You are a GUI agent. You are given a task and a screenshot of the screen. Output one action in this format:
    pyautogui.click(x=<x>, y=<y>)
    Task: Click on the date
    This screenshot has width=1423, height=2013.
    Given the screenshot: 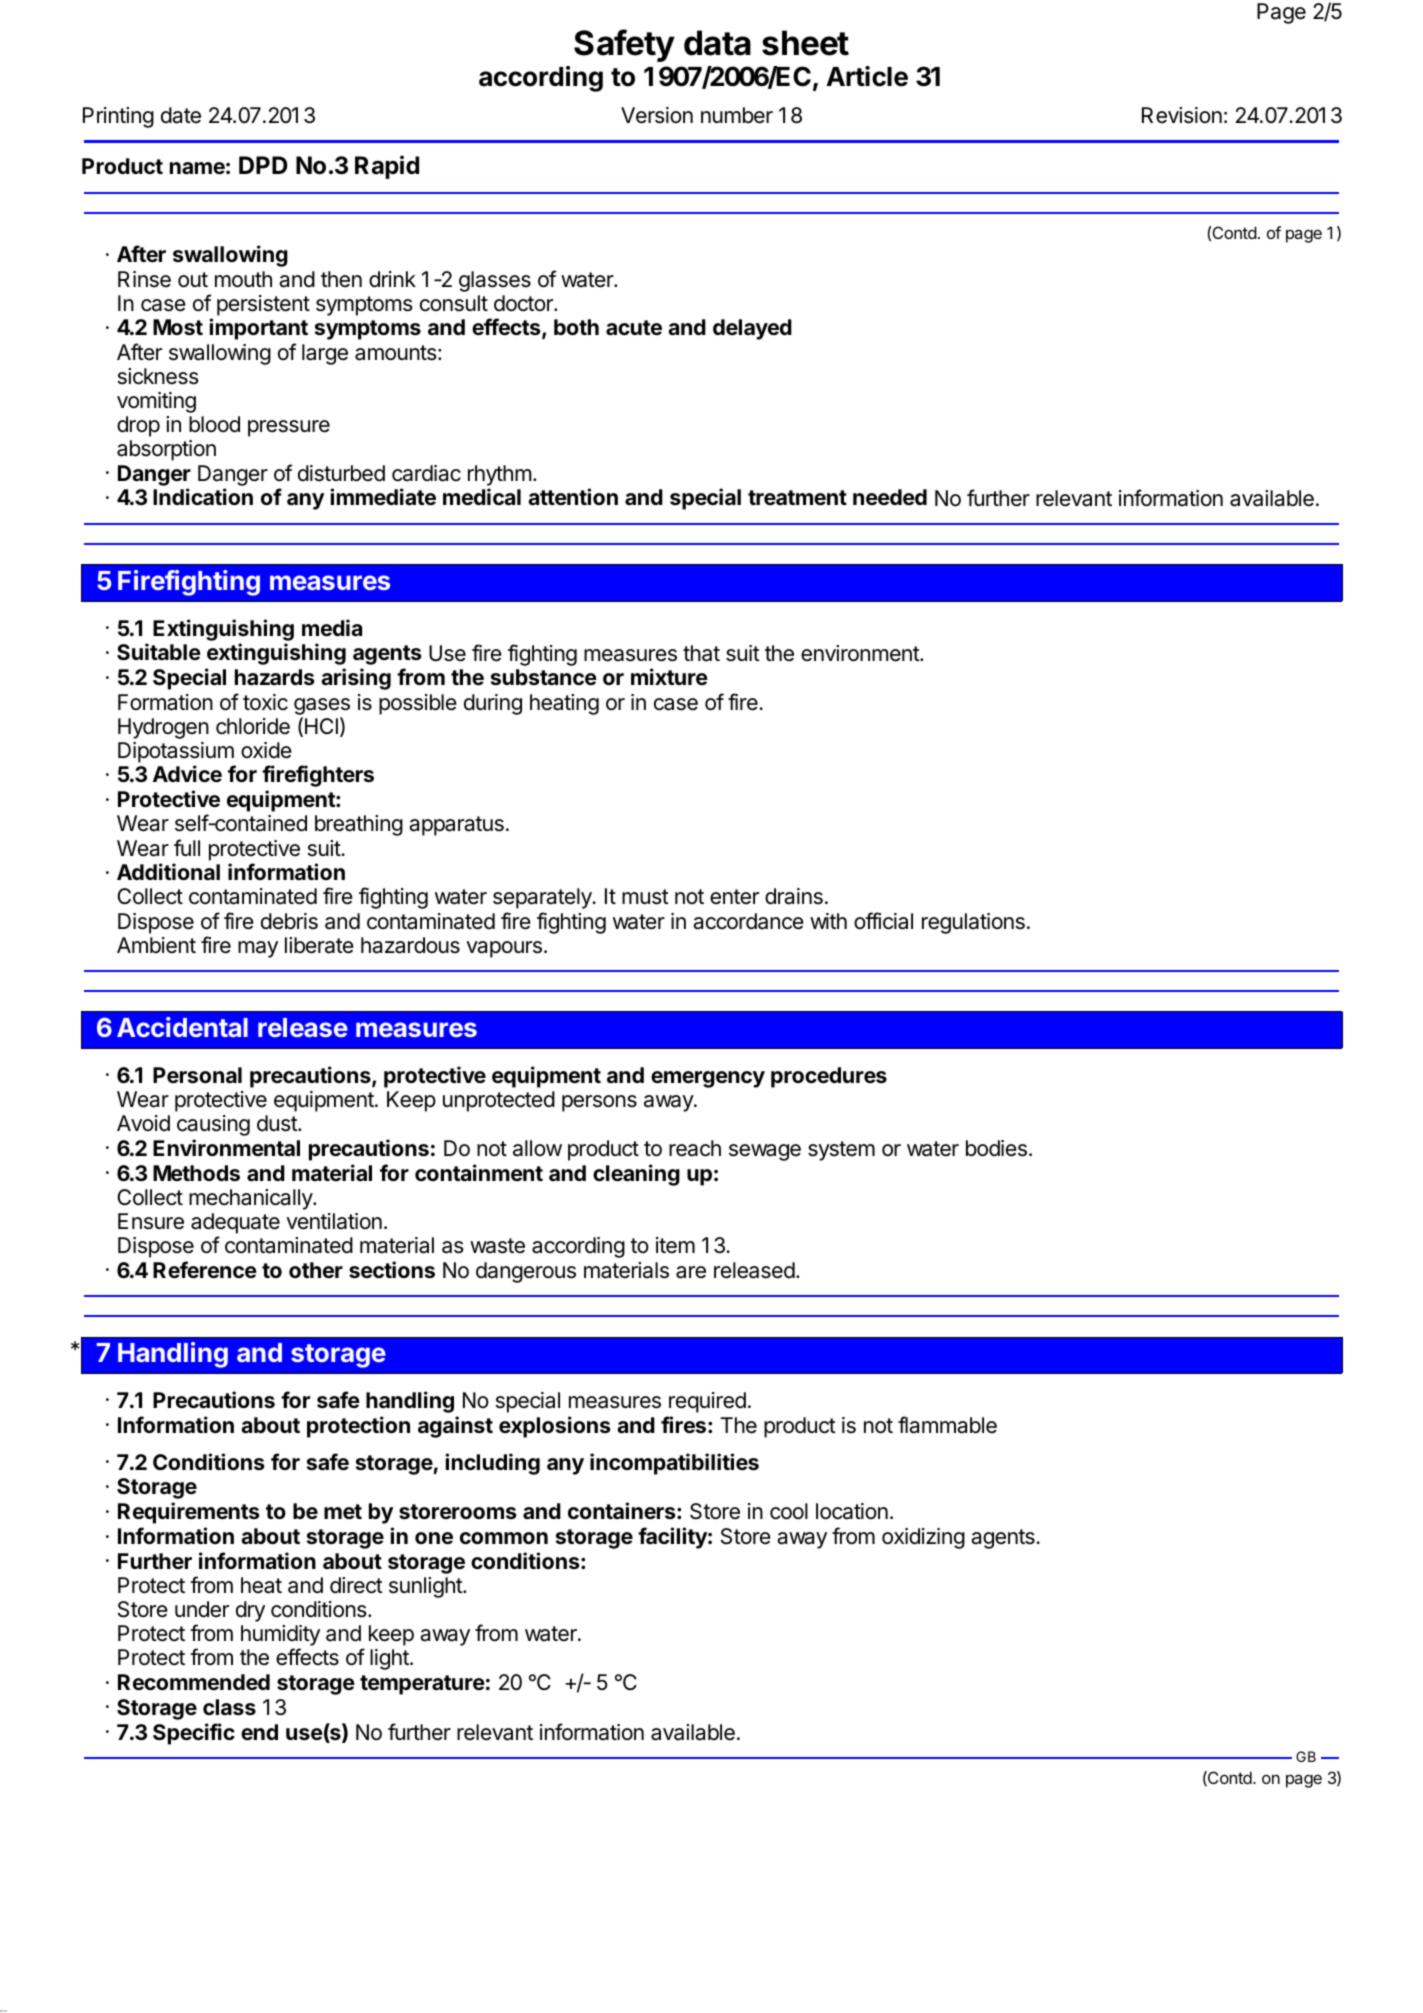 What is the action you would take?
    pyautogui.click(x=181, y=115)
